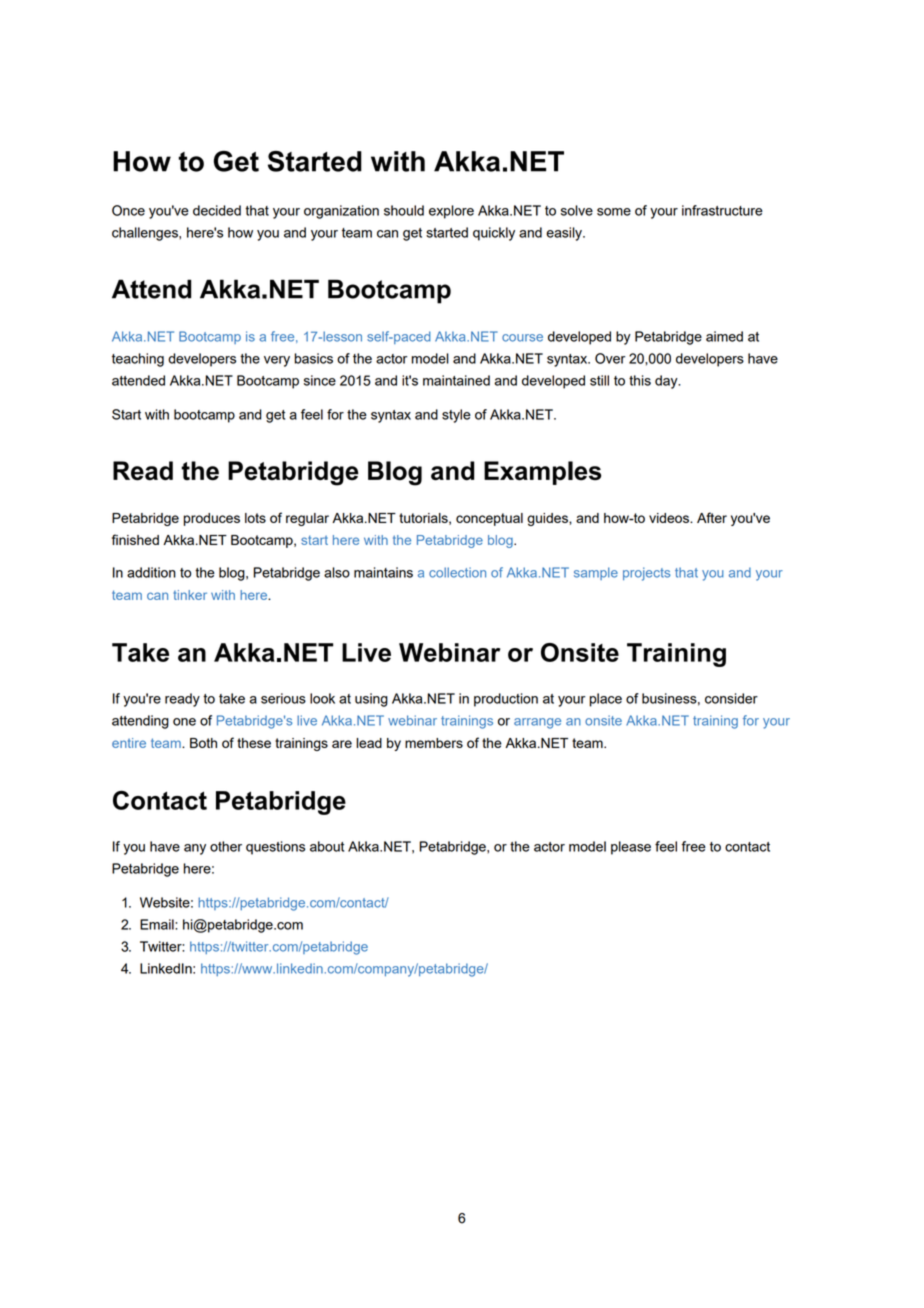 This document has height=1308, width=924. What do you see at coordinates (226, 846) in the document?
I see `other` at bounding box center [226, 846].
